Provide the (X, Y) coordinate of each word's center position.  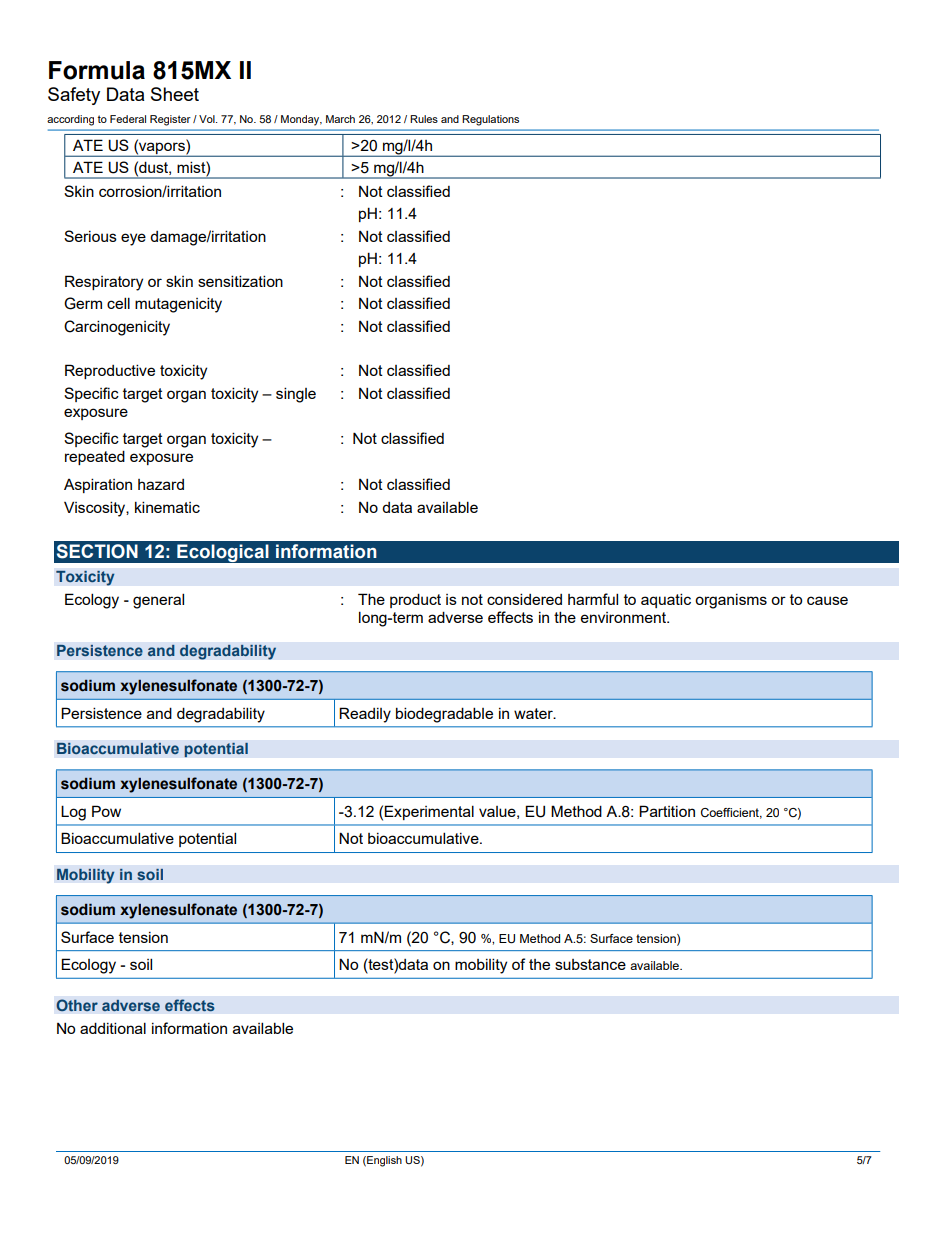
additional (113, 1028)
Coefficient (731, 813)
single (296, 395)
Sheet (175, 94)
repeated (95, 457)
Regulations (490, 120)
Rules (424, 119)
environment (624, 617)
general (158, 601)
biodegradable (444, 715)
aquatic (666, 600)
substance (590, 964)
